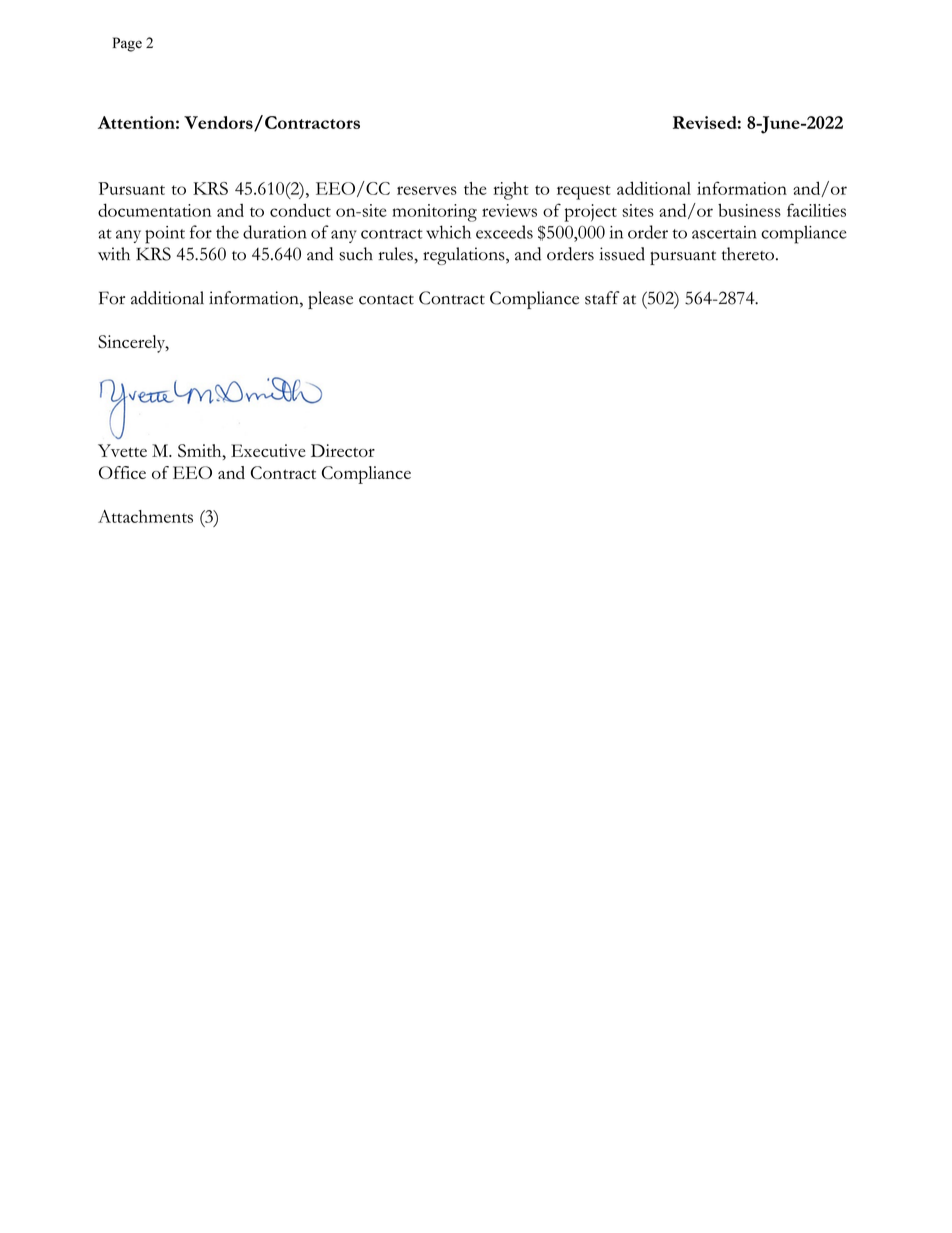  What do you see at coordinates (434, 213) in the screenshot?
I see `monitoring` at bounding box center [434, 213].
